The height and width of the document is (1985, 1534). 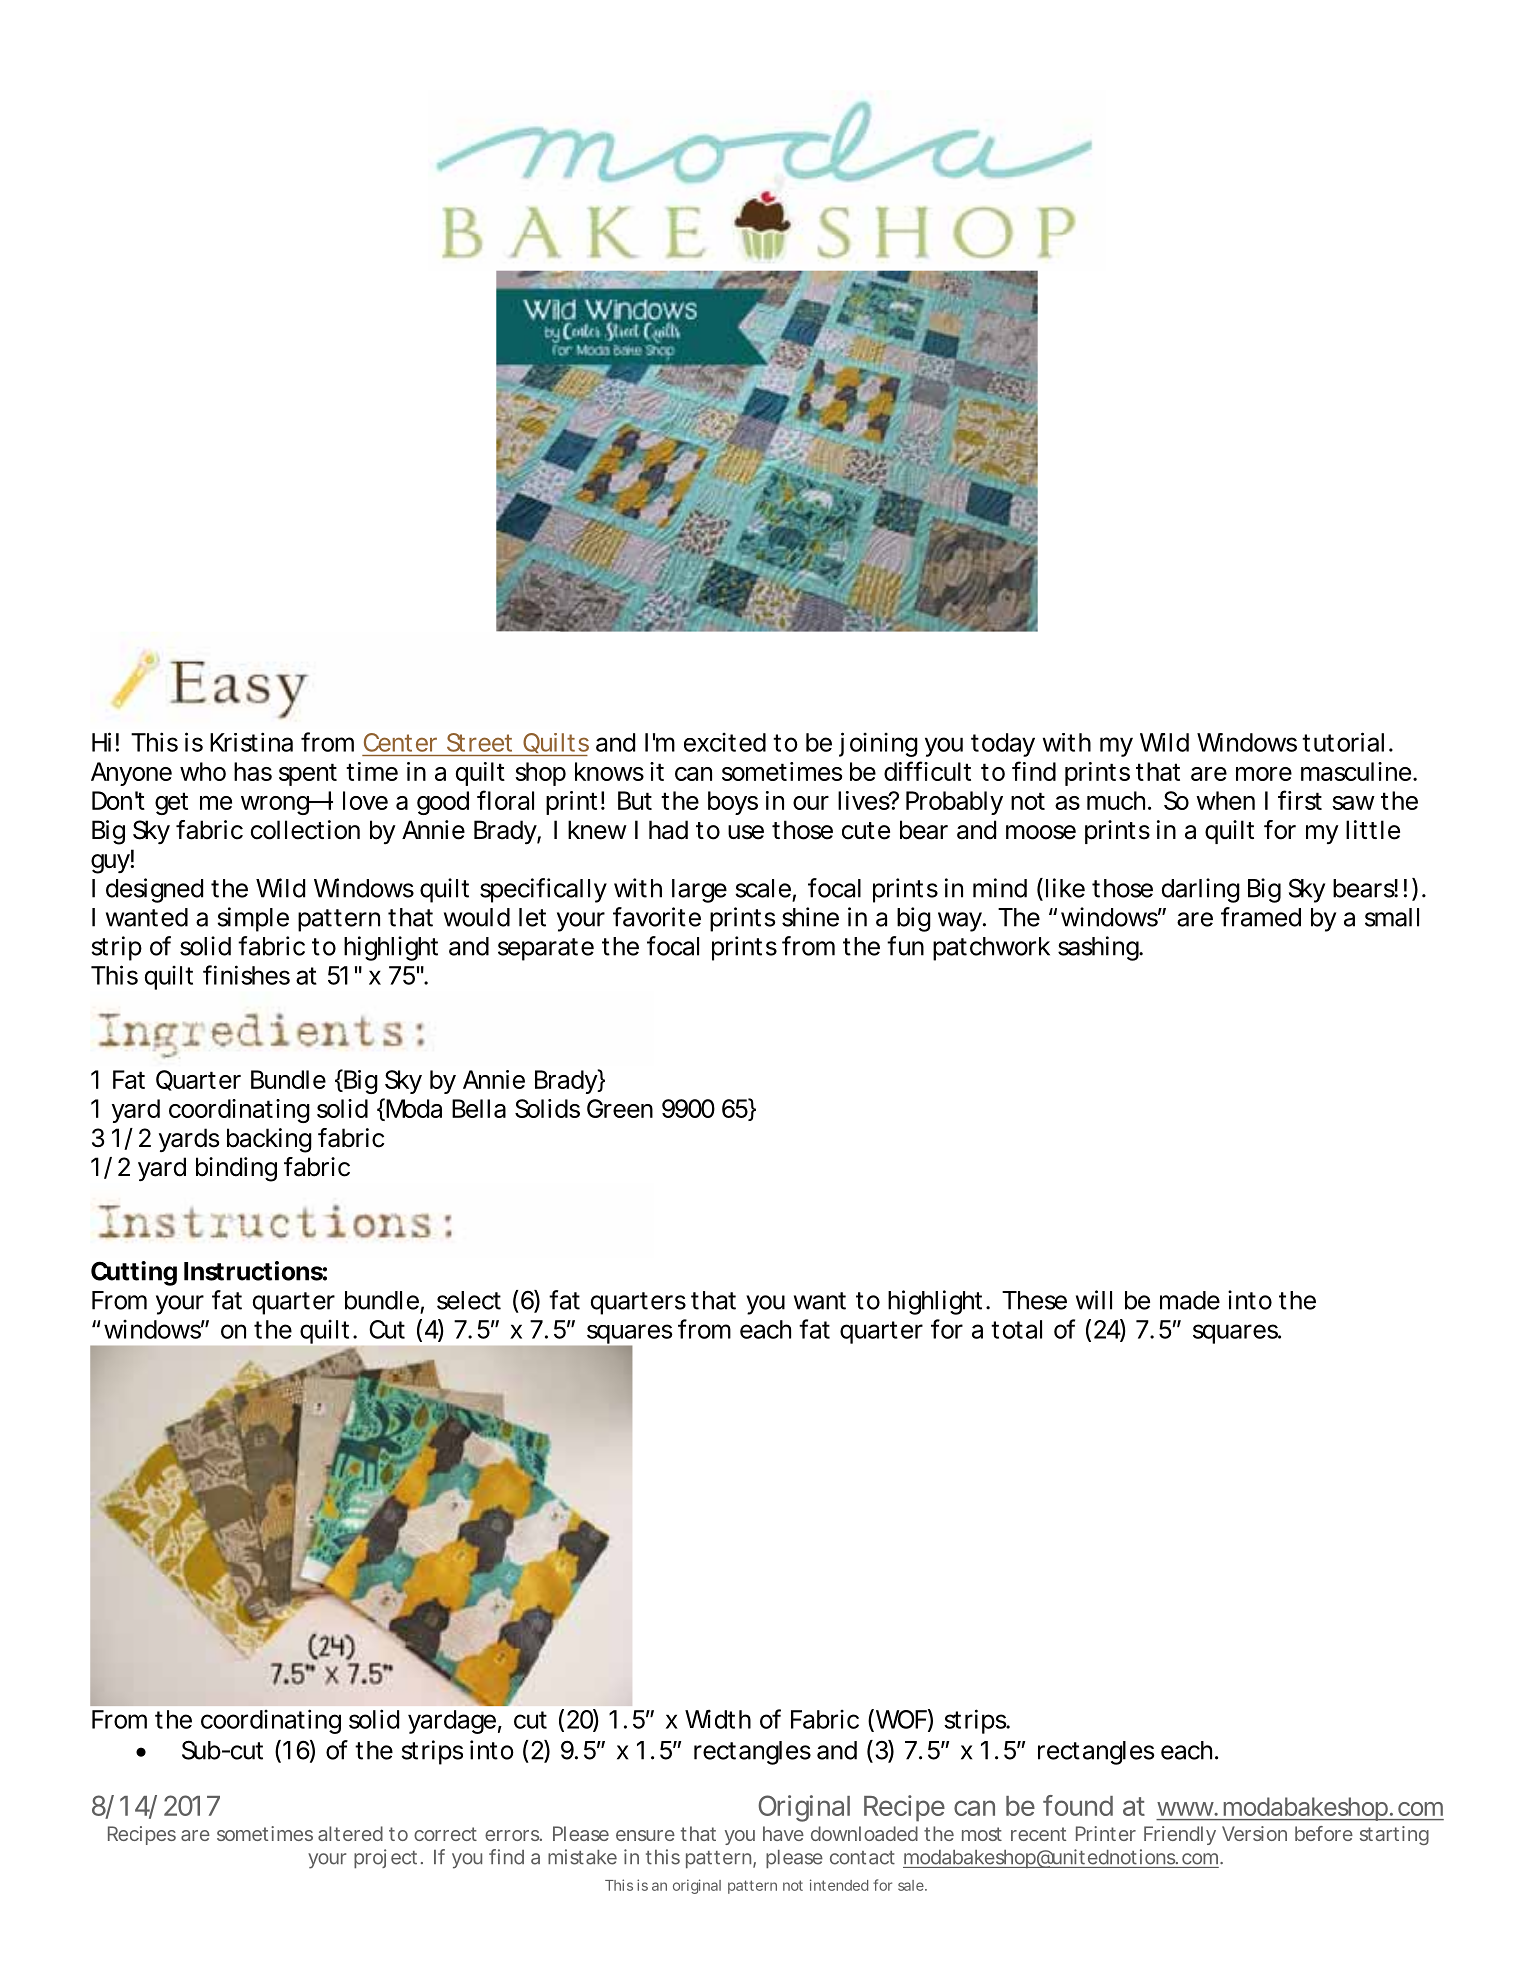 What do you see at coordinates (308, 774) in the document?
I see `spent` at bounding box center [308, 774].
